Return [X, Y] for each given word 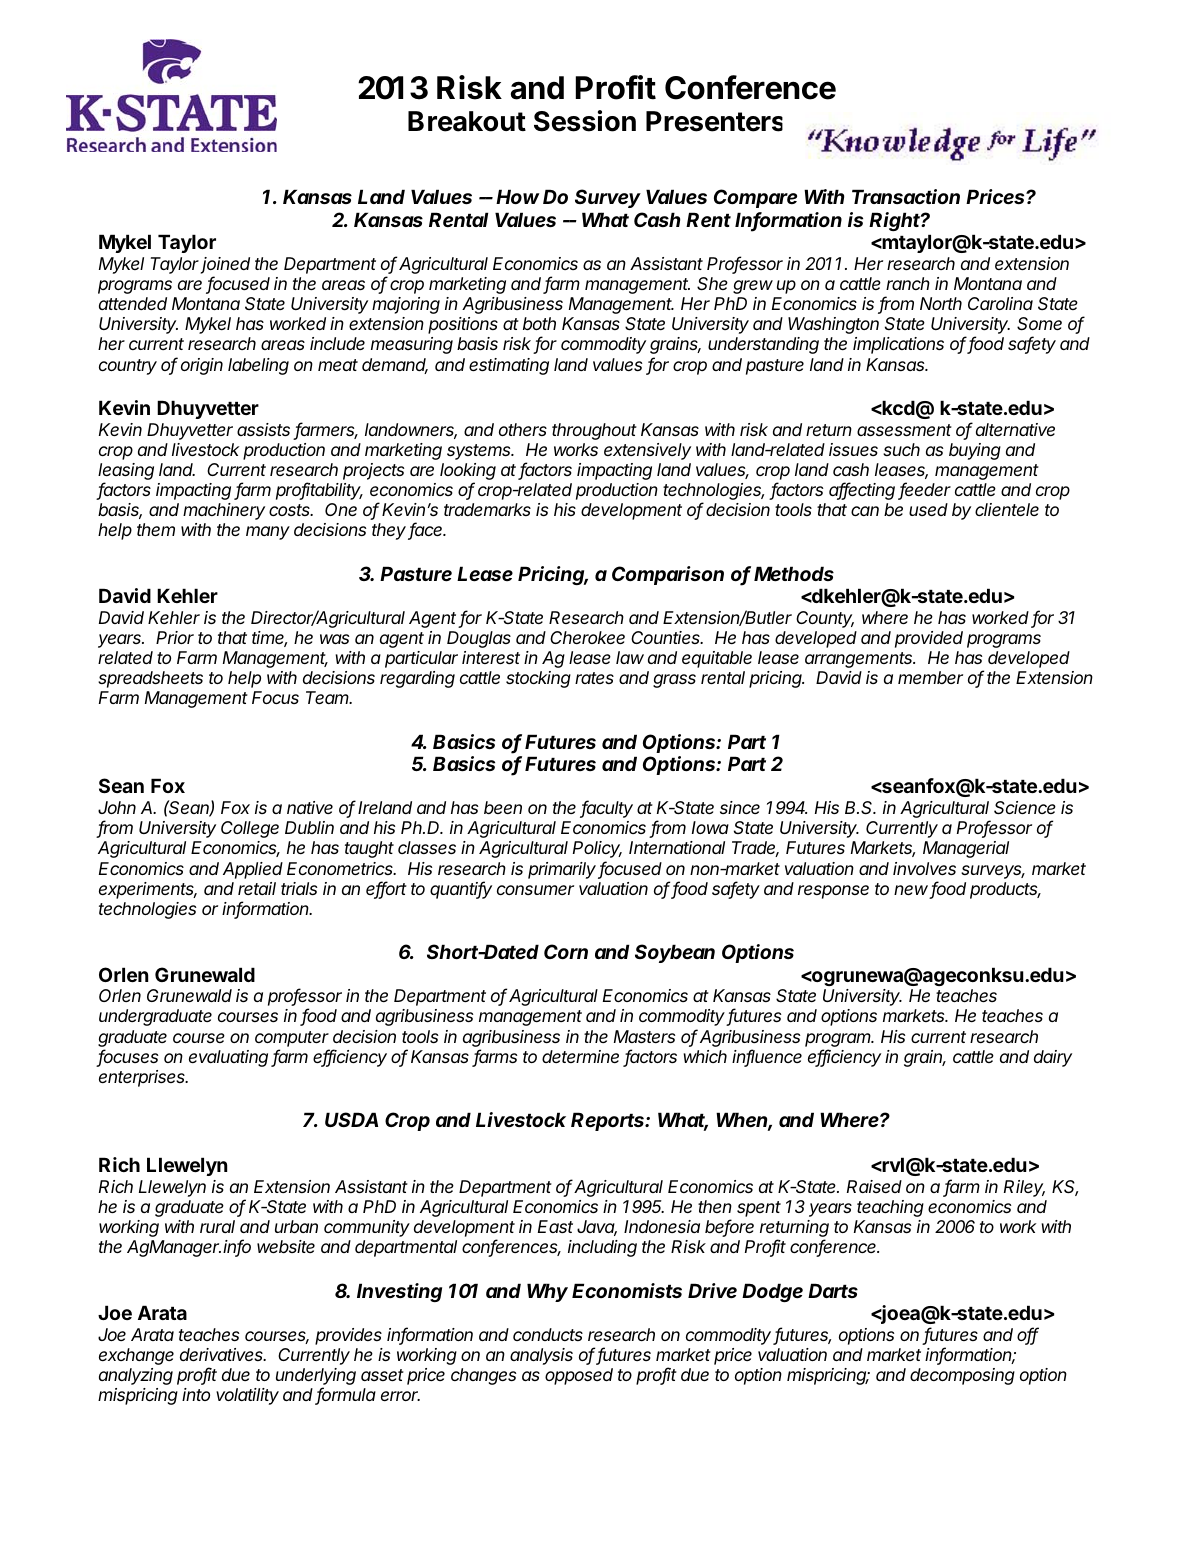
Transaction [906, 196]
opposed [579, 1376]
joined [225, 265]
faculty [606, 809]
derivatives [223, 1354]
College [250, 829]
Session [585, 121]
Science [1025, 808]
